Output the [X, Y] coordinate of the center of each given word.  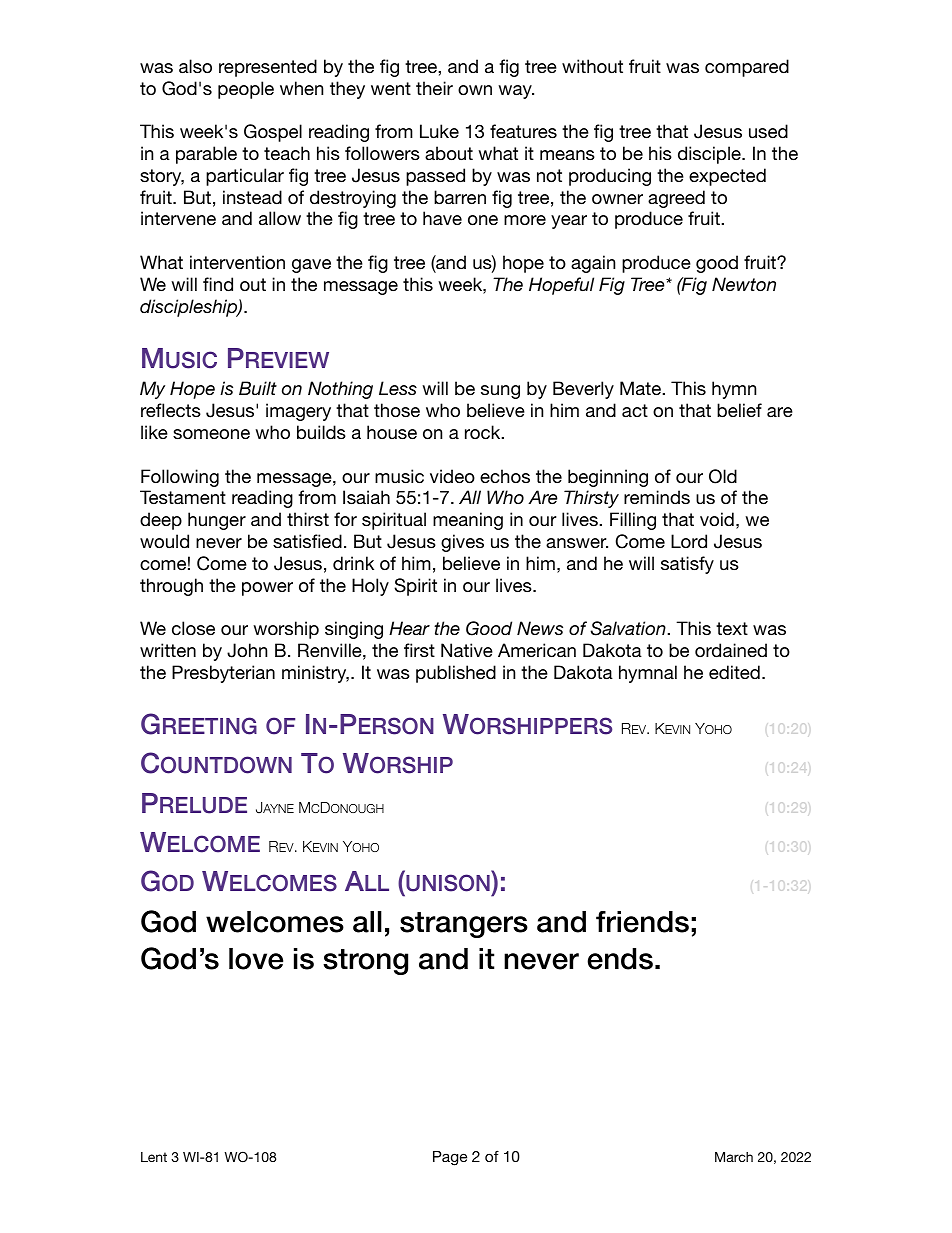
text [732, 628]
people [246, 90]
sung [500, 392]
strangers [464, 925]
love [256, 959]
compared [747, 68]
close [193, 628]
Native [467, 650]
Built [258, 388]
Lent [154, 1157]
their [434, 88]
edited [734, 672]
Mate [641, 388]
